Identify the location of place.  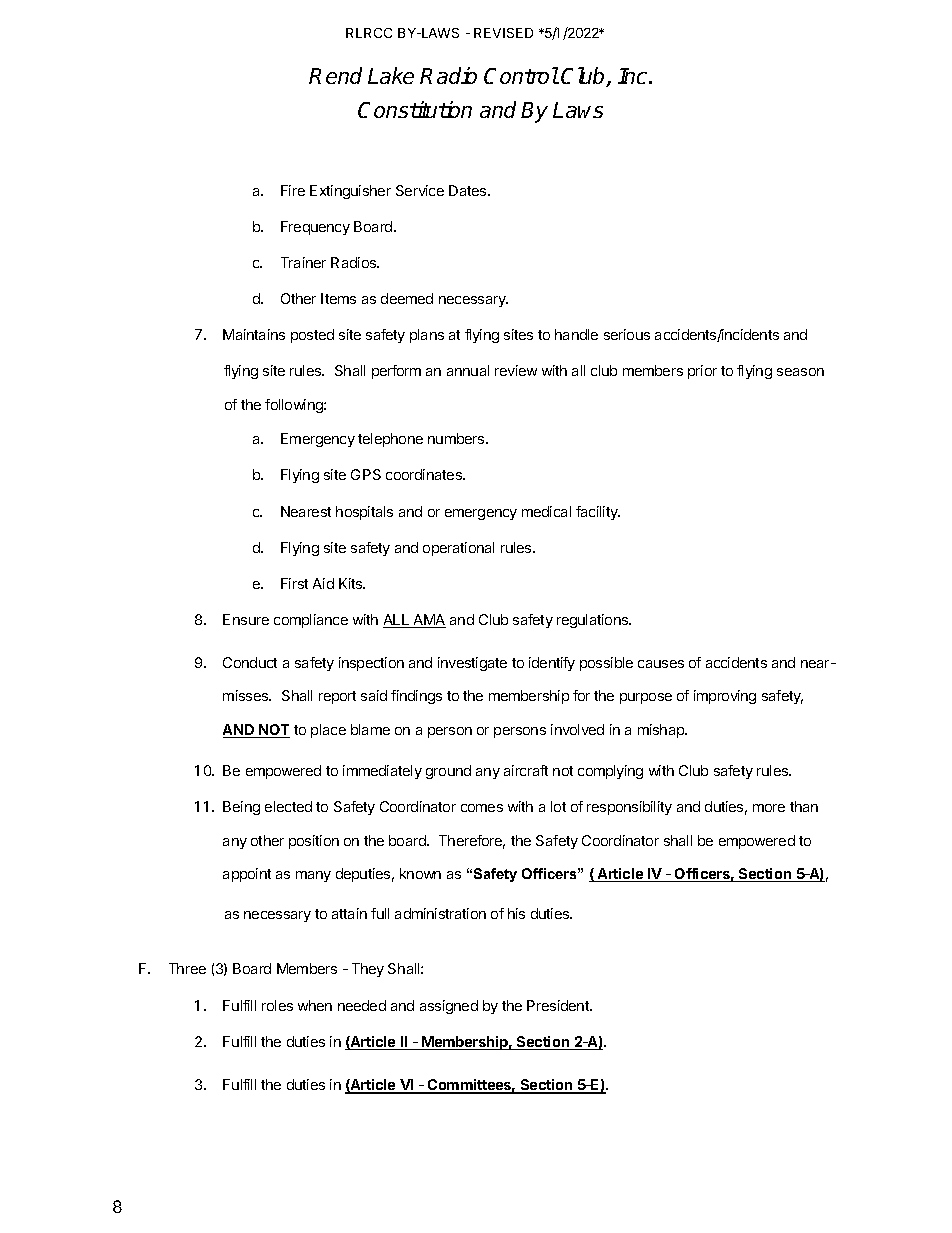
(328, 731).
